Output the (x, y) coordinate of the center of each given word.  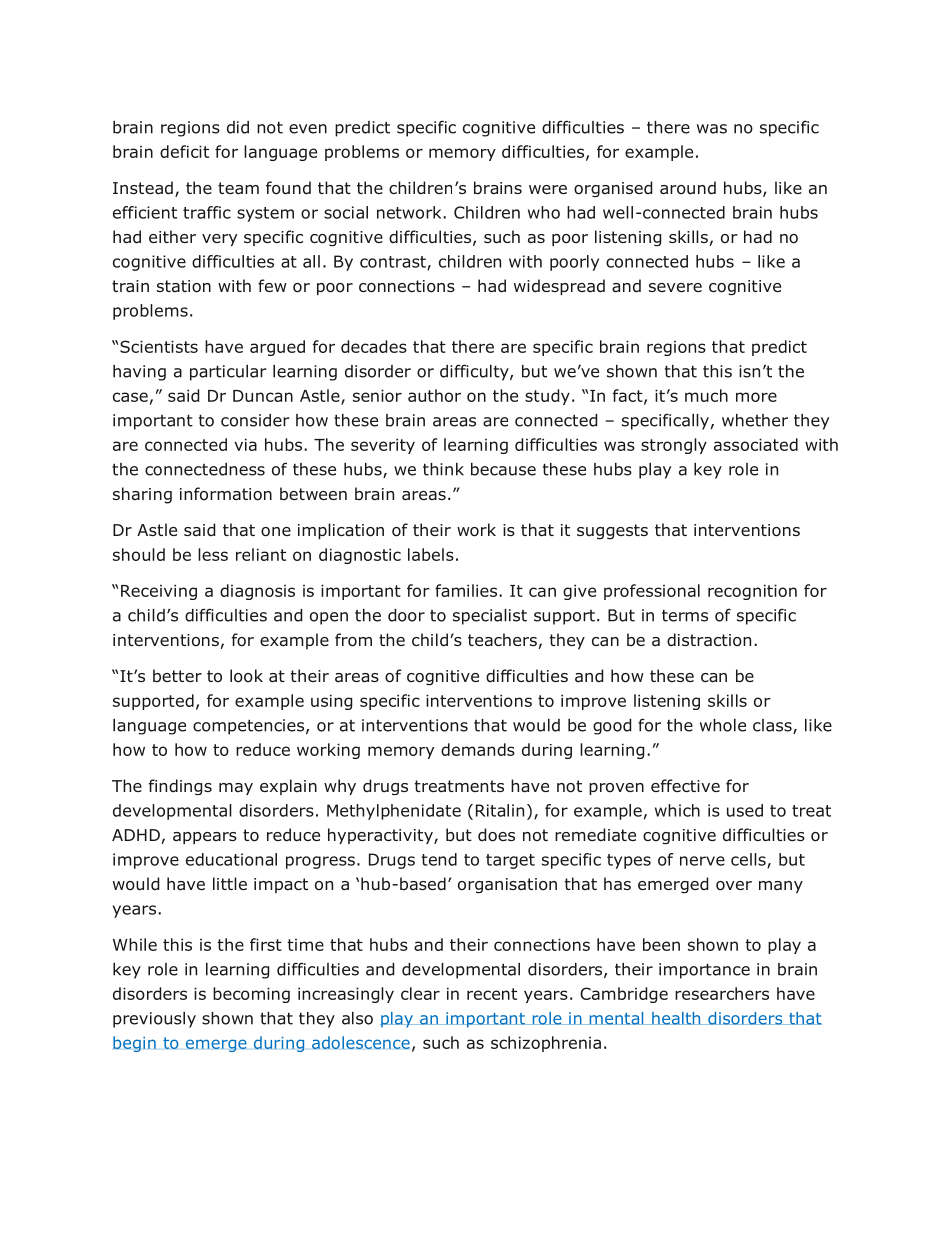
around (688, 188)
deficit (184, 151)
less (213, 554)
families (467, 590)
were (548, 189)
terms (685, 615)
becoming (251, 995)
